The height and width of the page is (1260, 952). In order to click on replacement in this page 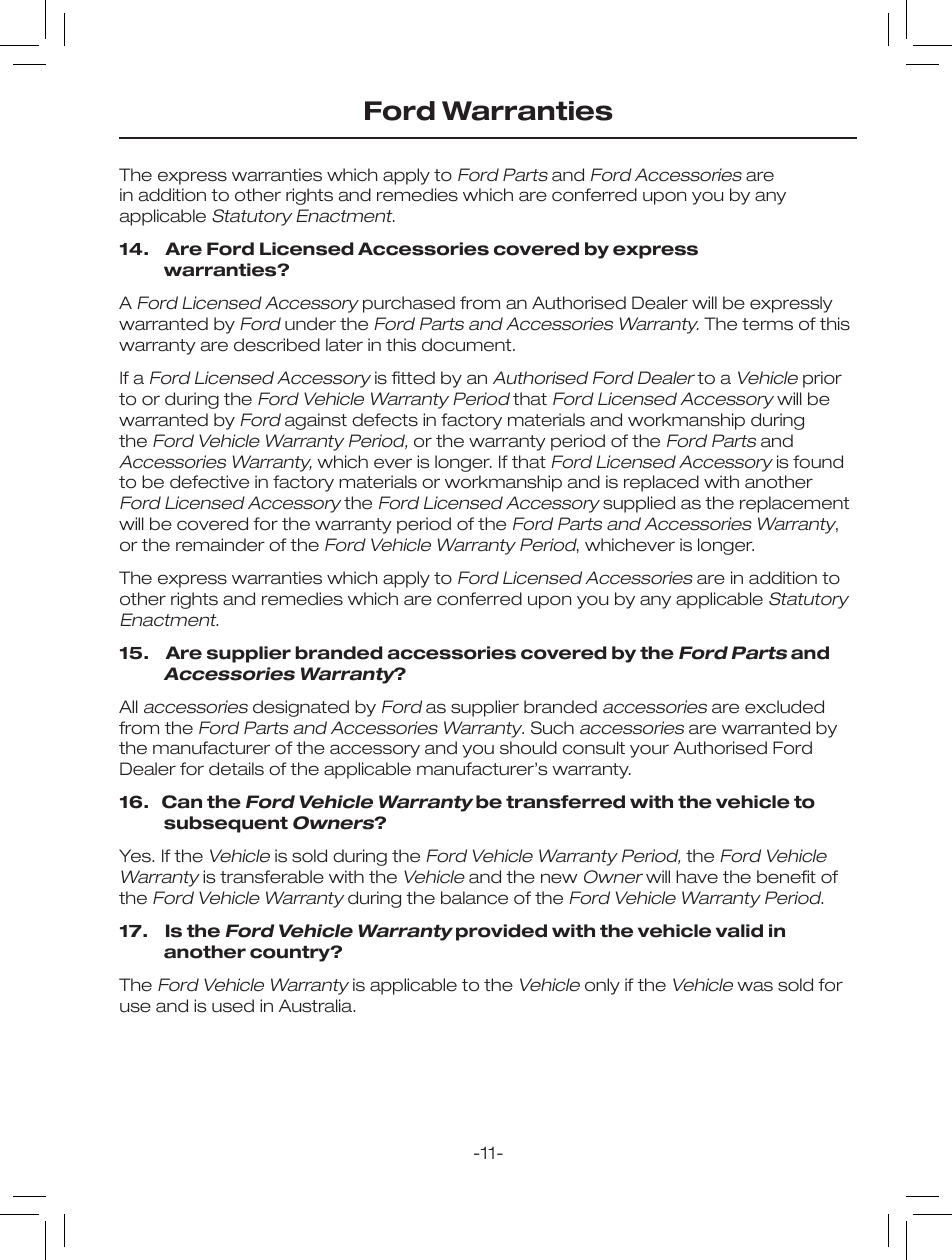, I will do `click(794, 504)`.
